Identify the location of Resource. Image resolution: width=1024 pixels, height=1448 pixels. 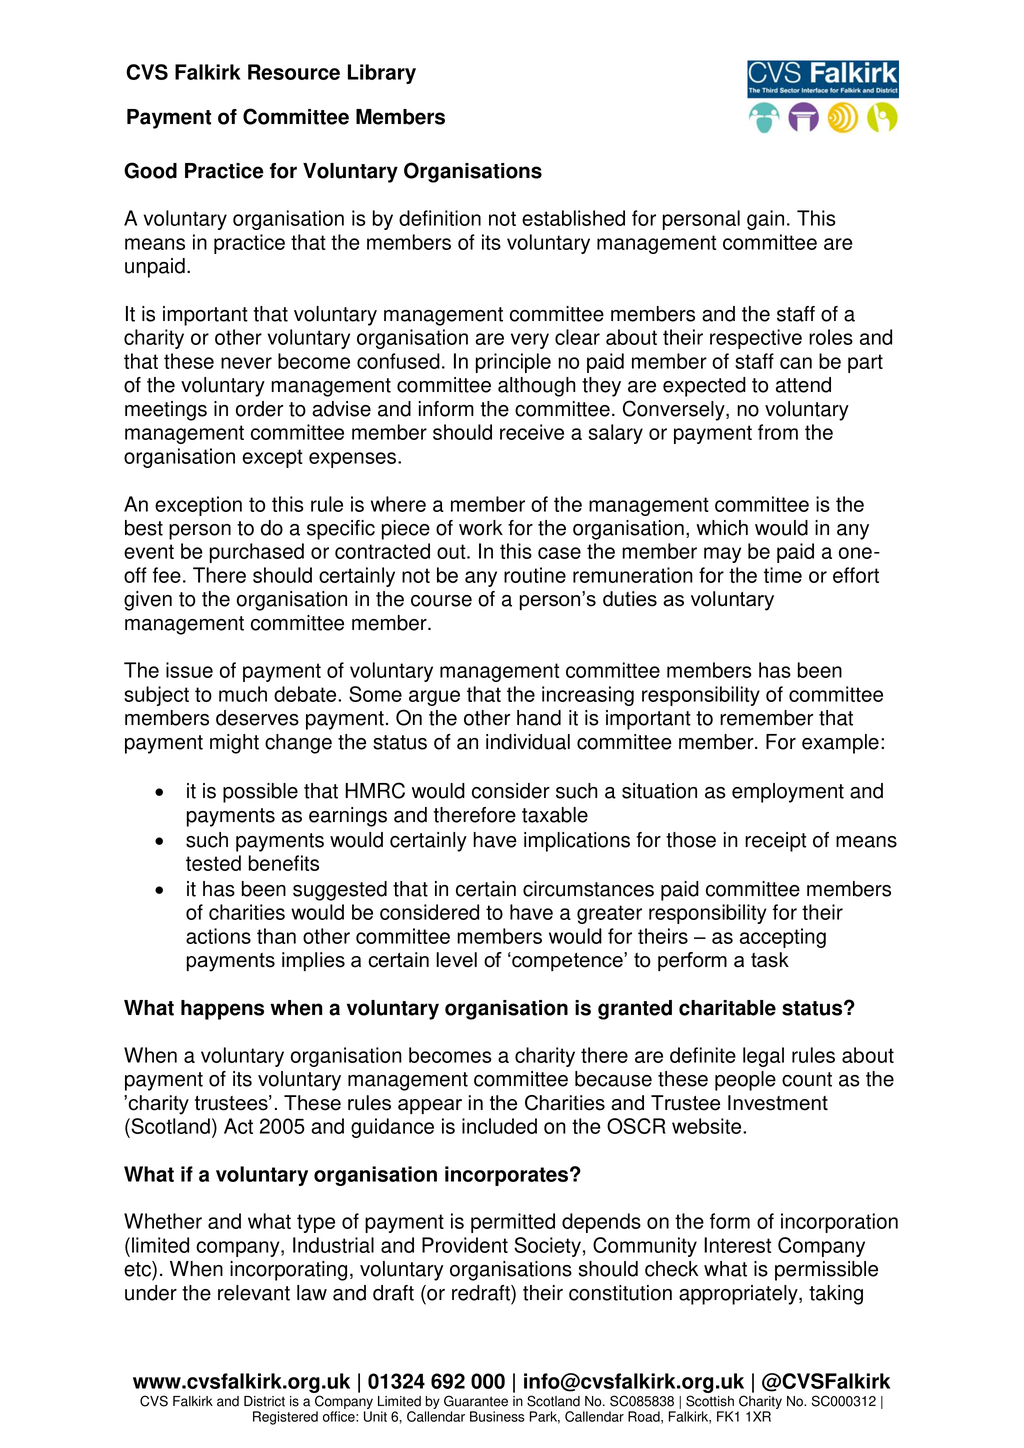
(294, 72).
